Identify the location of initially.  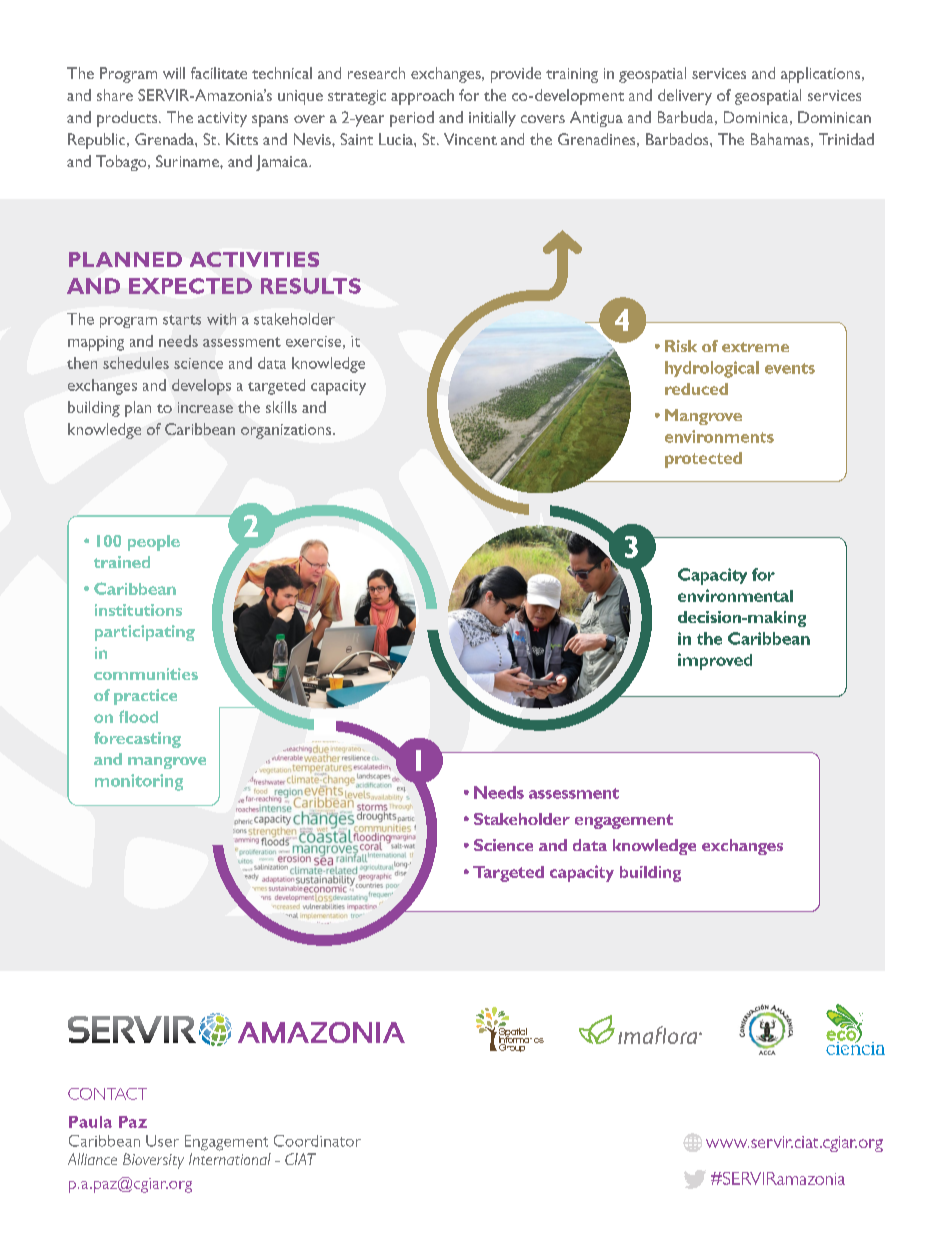
(492, 119).
